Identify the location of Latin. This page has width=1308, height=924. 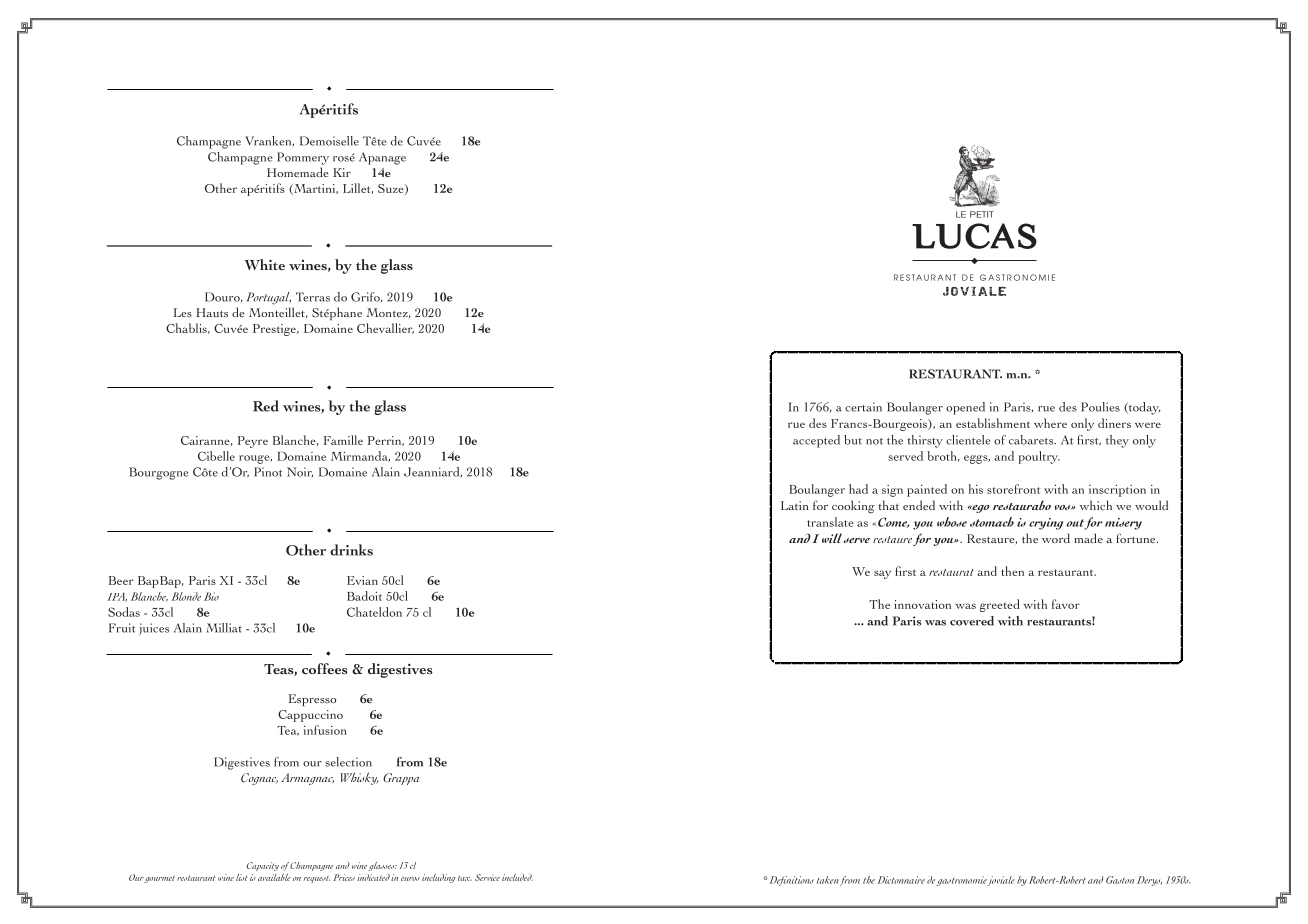
(795, 505).
